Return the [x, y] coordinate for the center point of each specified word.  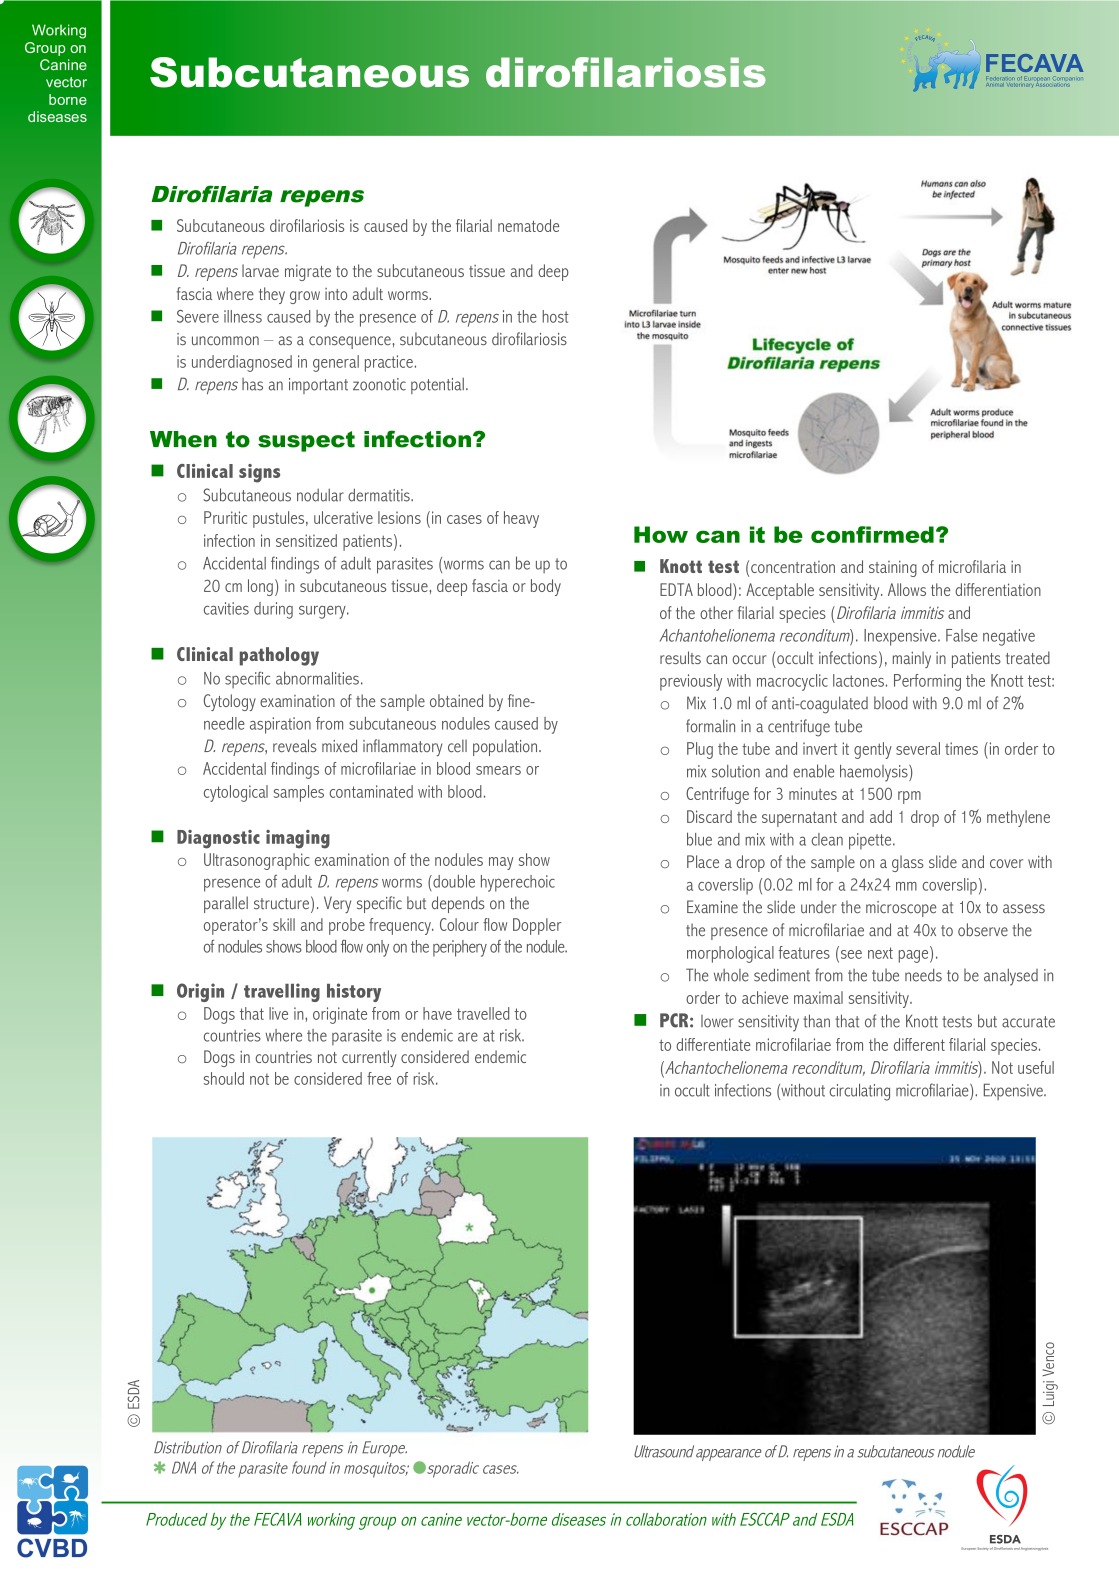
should [224, 1078]
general [336, 363]
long [260, 587]
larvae [260, 270]
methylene [1018, 818]
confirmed [872, 534]
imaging [298, 839]
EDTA [676, 589]
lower [717, 1021]
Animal [994, 84]
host [555, 316]
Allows [907, 589]
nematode [528, 225]
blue [699, 839]
